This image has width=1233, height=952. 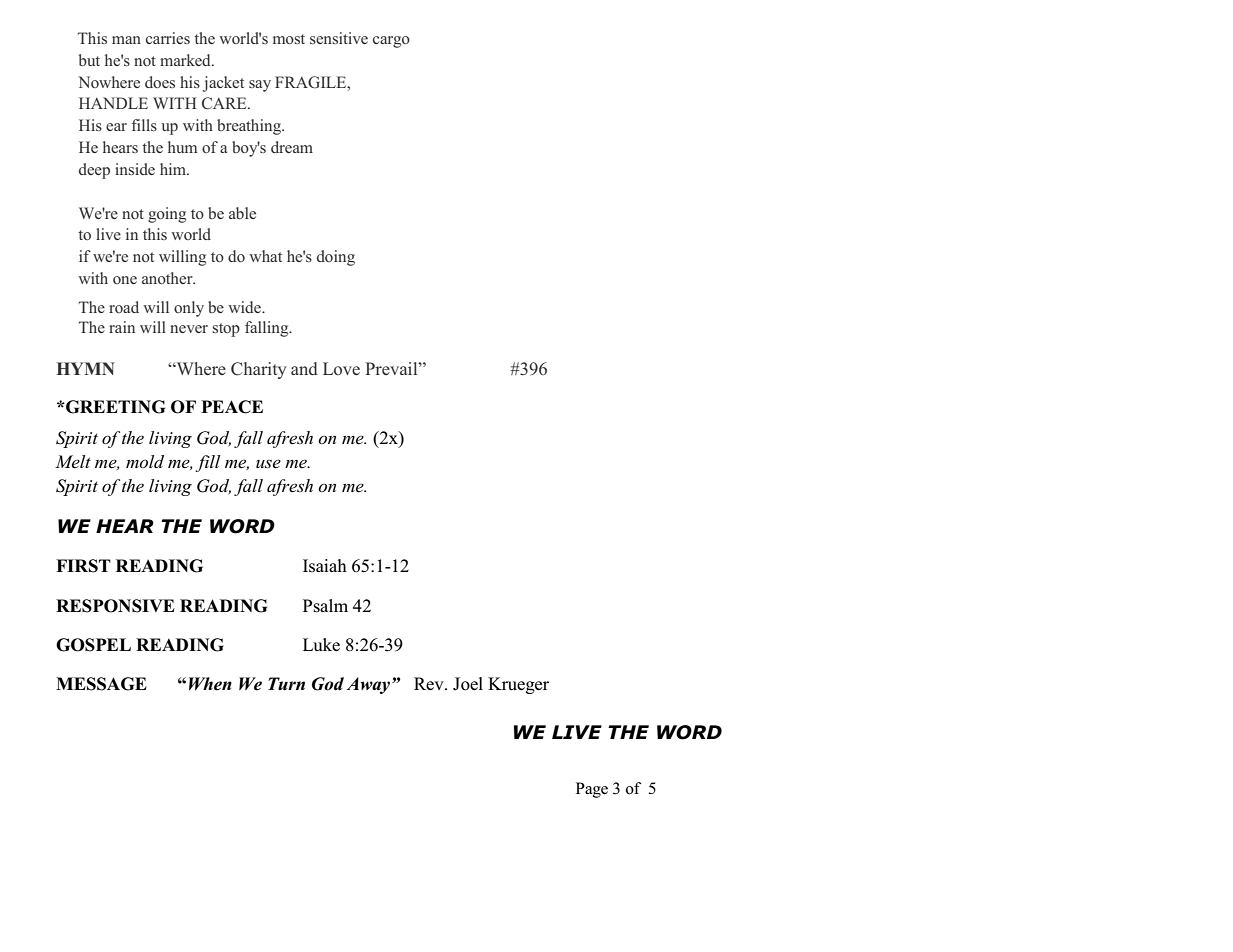 What do you see at coordinates (341, 368) in the image?
I see `Love` at bounding box center [341, 368].
